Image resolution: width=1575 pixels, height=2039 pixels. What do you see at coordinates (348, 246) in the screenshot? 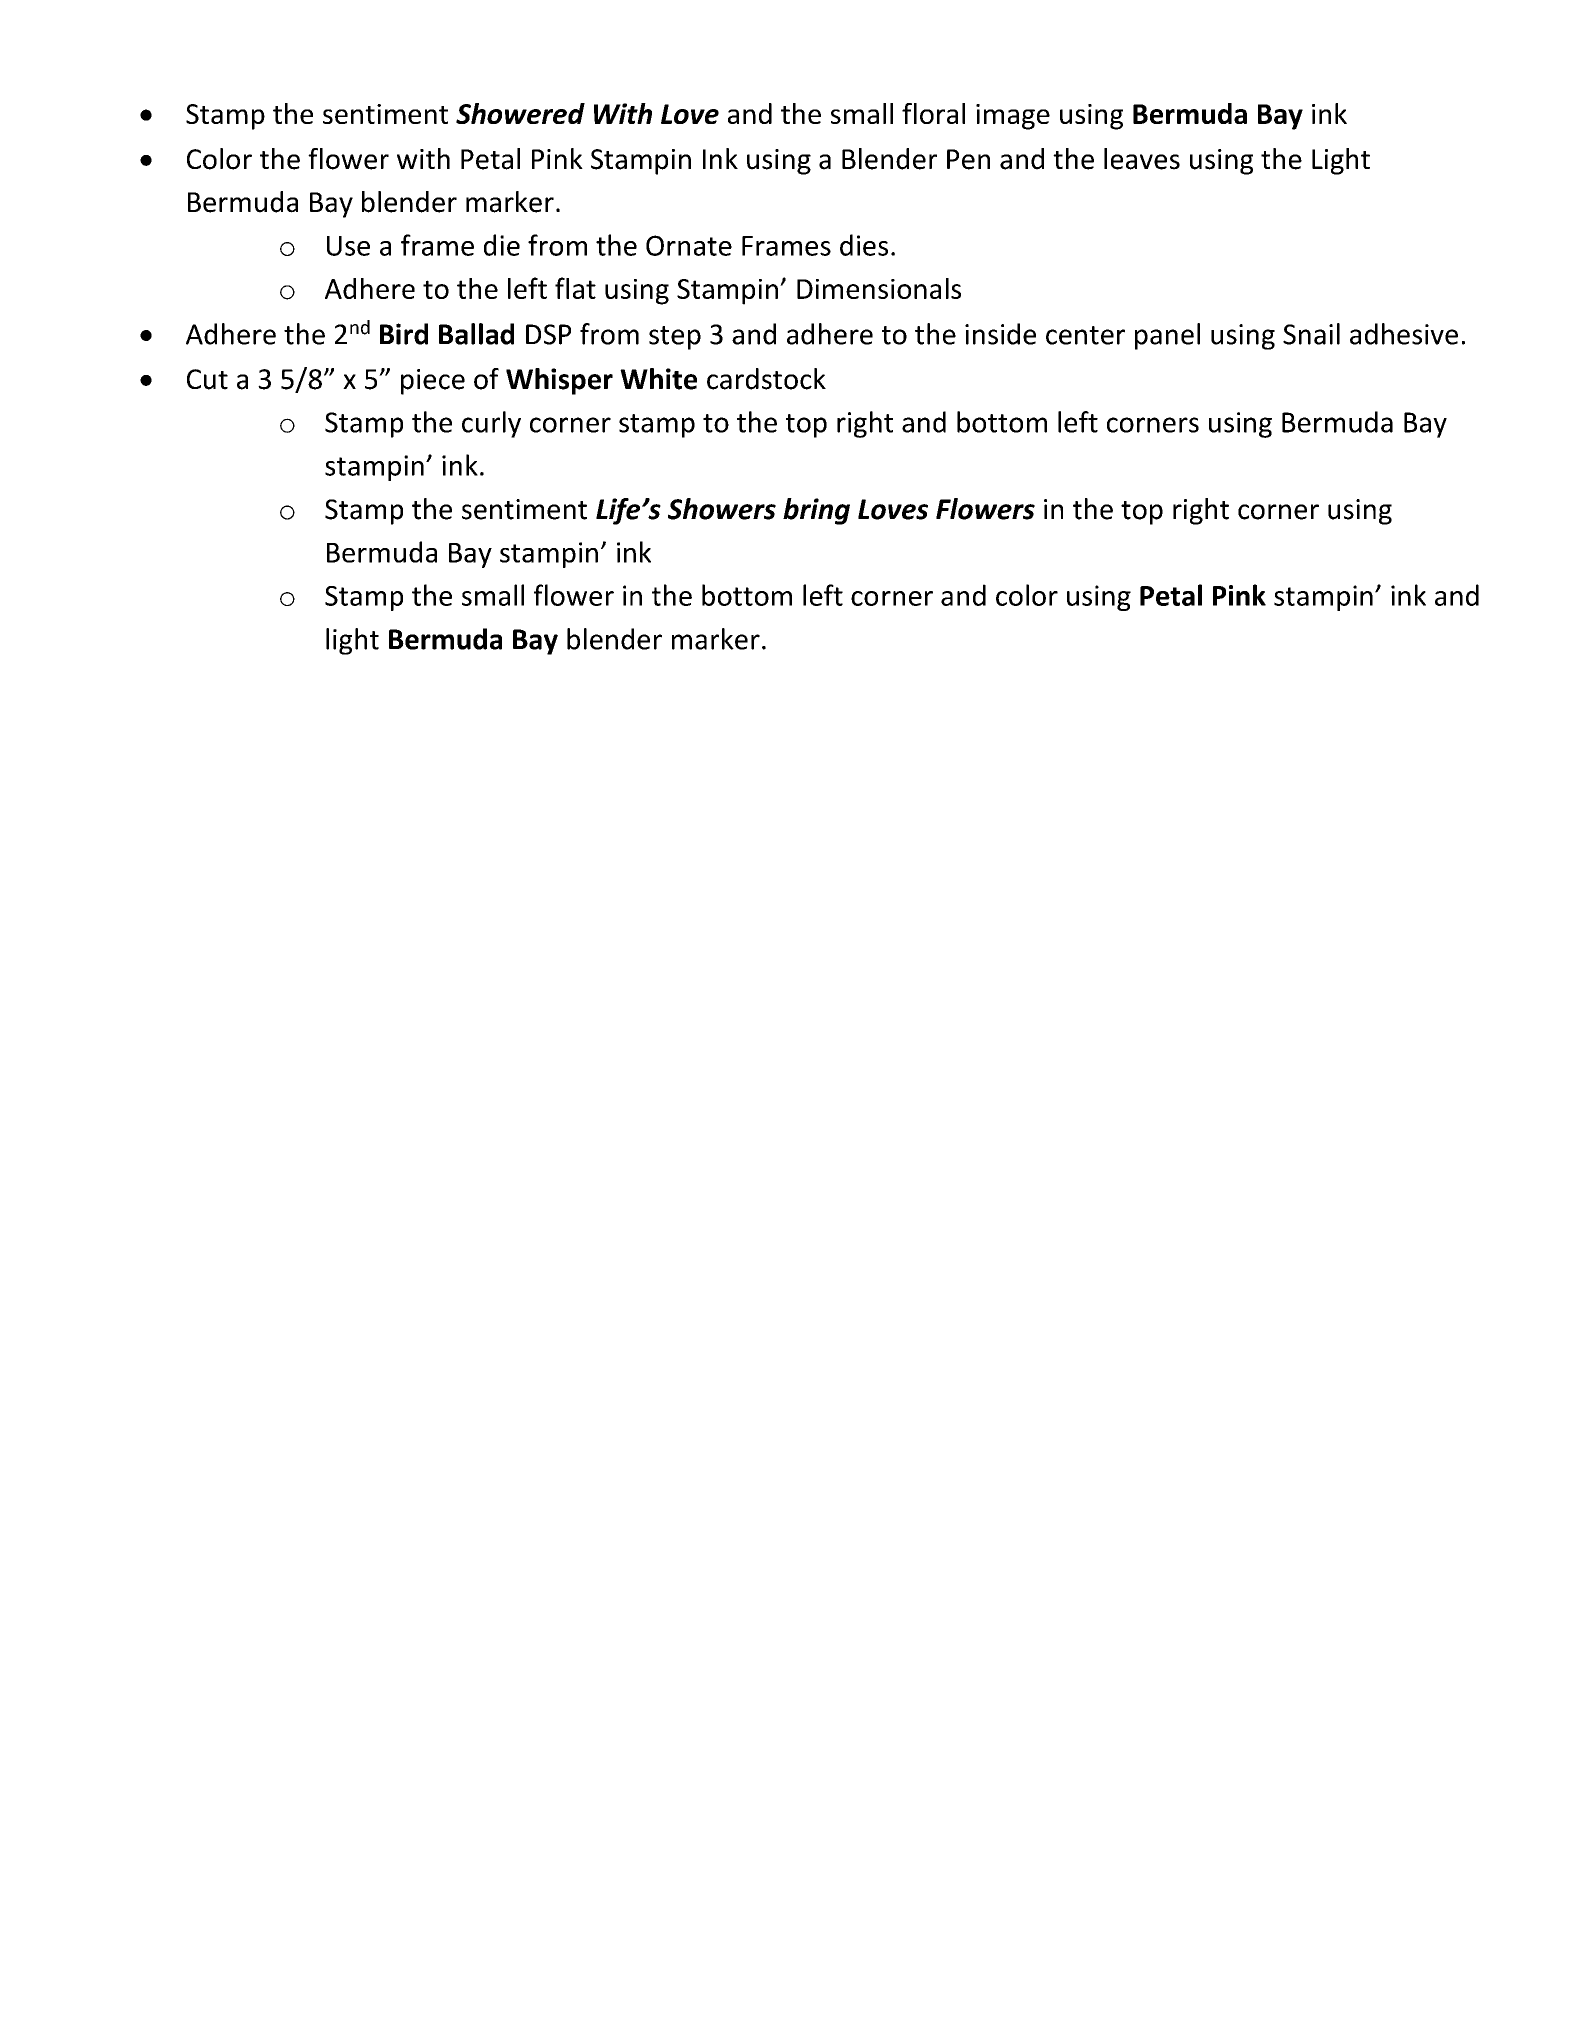
I see `Use` at bounding box center [348, 246].
